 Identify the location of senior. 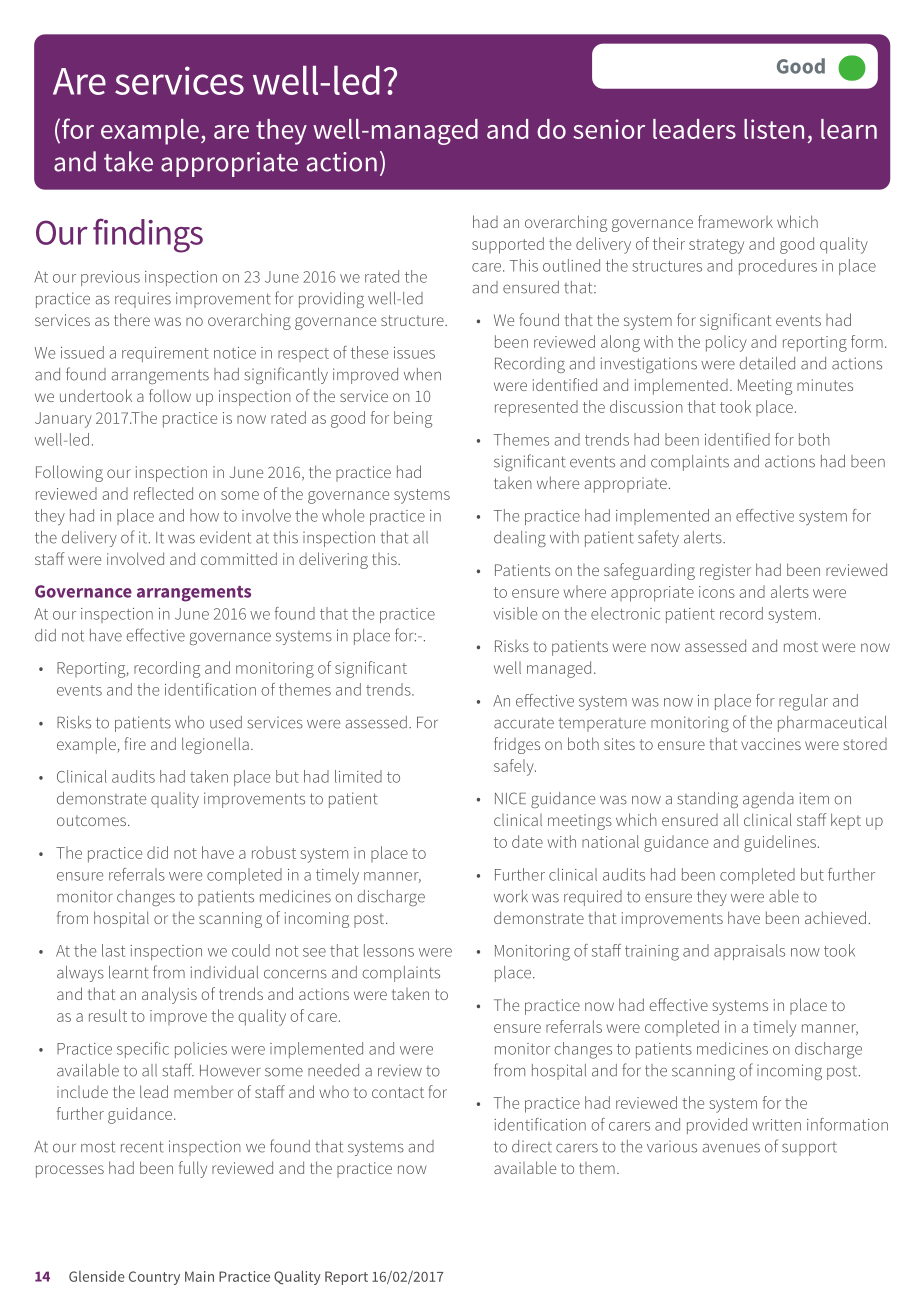
(609, 129).
